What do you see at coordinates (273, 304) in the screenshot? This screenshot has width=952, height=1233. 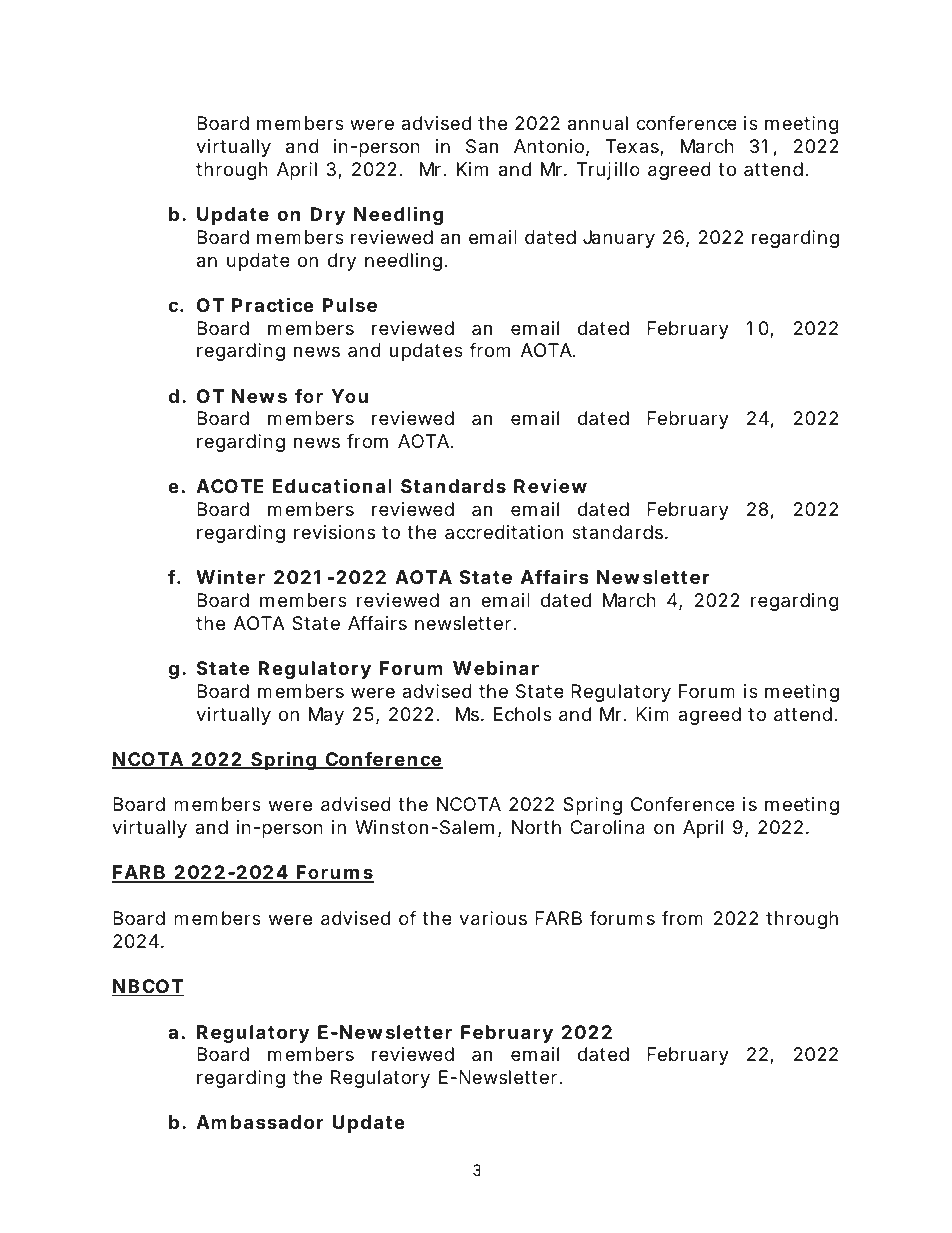 I see `Practice` at bounding box center [273, 304].
